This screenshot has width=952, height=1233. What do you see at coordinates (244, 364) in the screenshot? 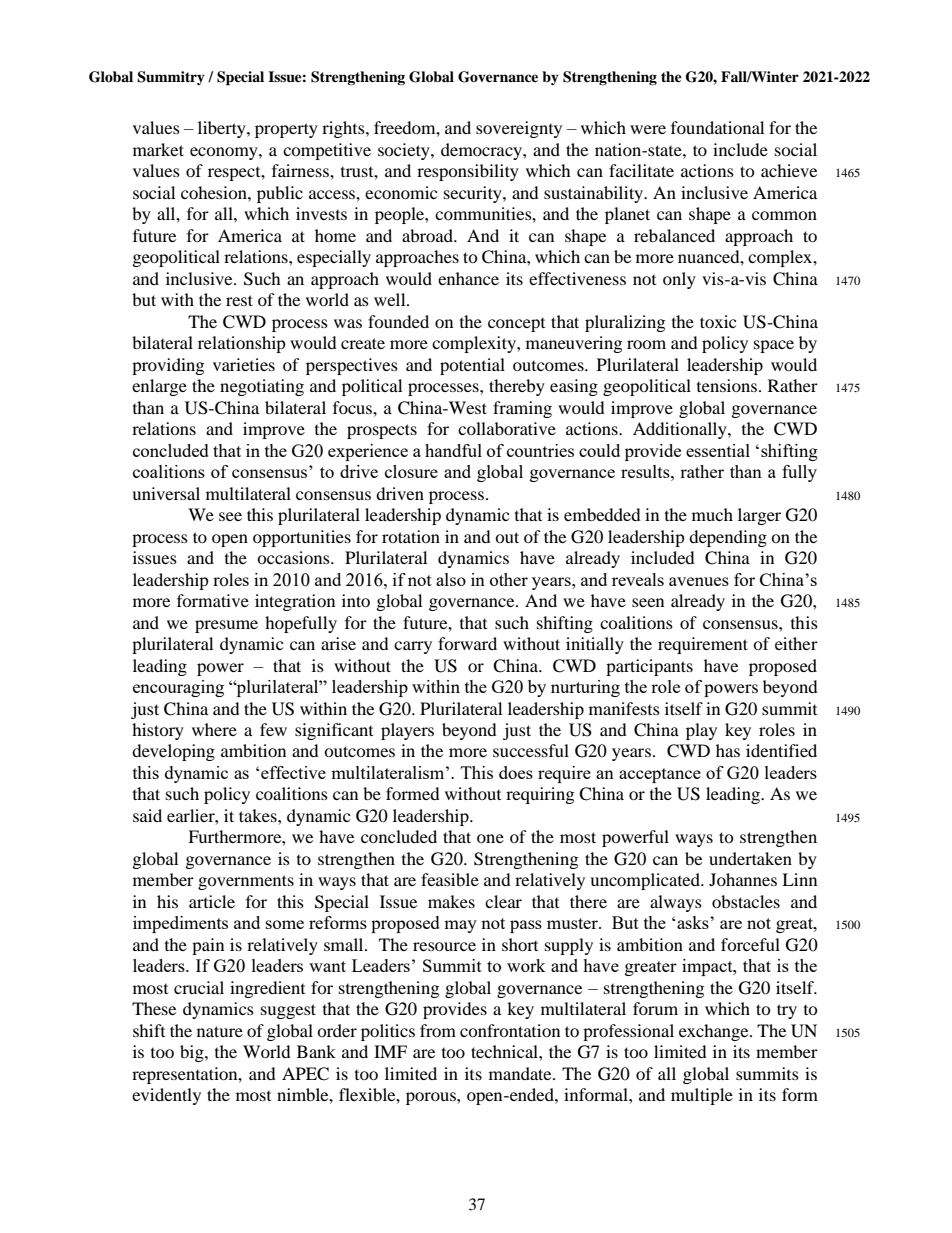
I see `varieties` at bounding box center [244, 364].
